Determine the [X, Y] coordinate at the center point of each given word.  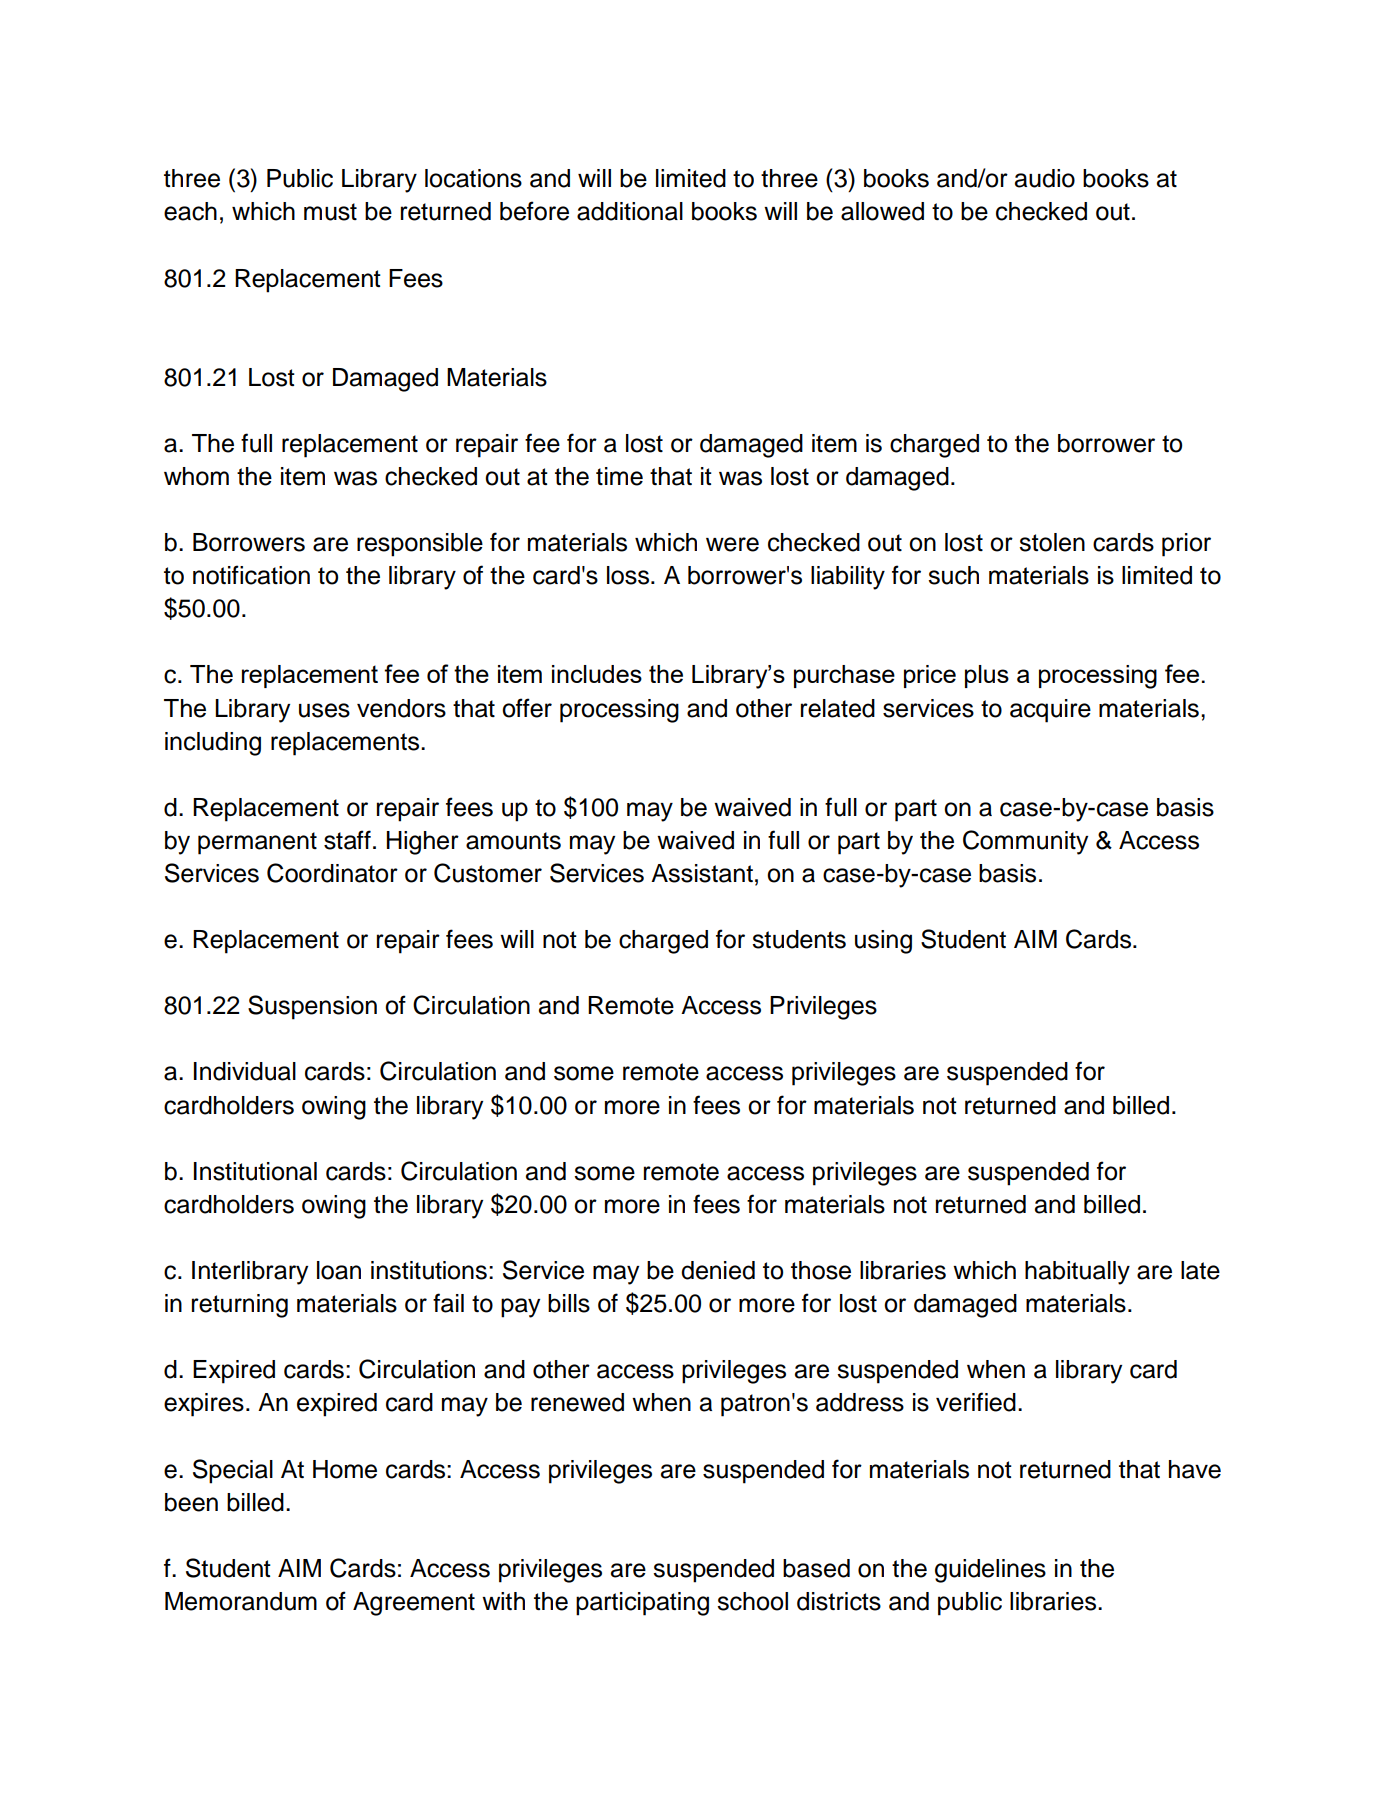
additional [630, 211]
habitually [1077, 1273]
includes [597, 674]
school [752, 1601]
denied [718, 1270]
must [330, 212]
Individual [245, 1071]
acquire [1050, 711]
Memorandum [241, 1601]
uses [324, 710]
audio [1045, 178]
